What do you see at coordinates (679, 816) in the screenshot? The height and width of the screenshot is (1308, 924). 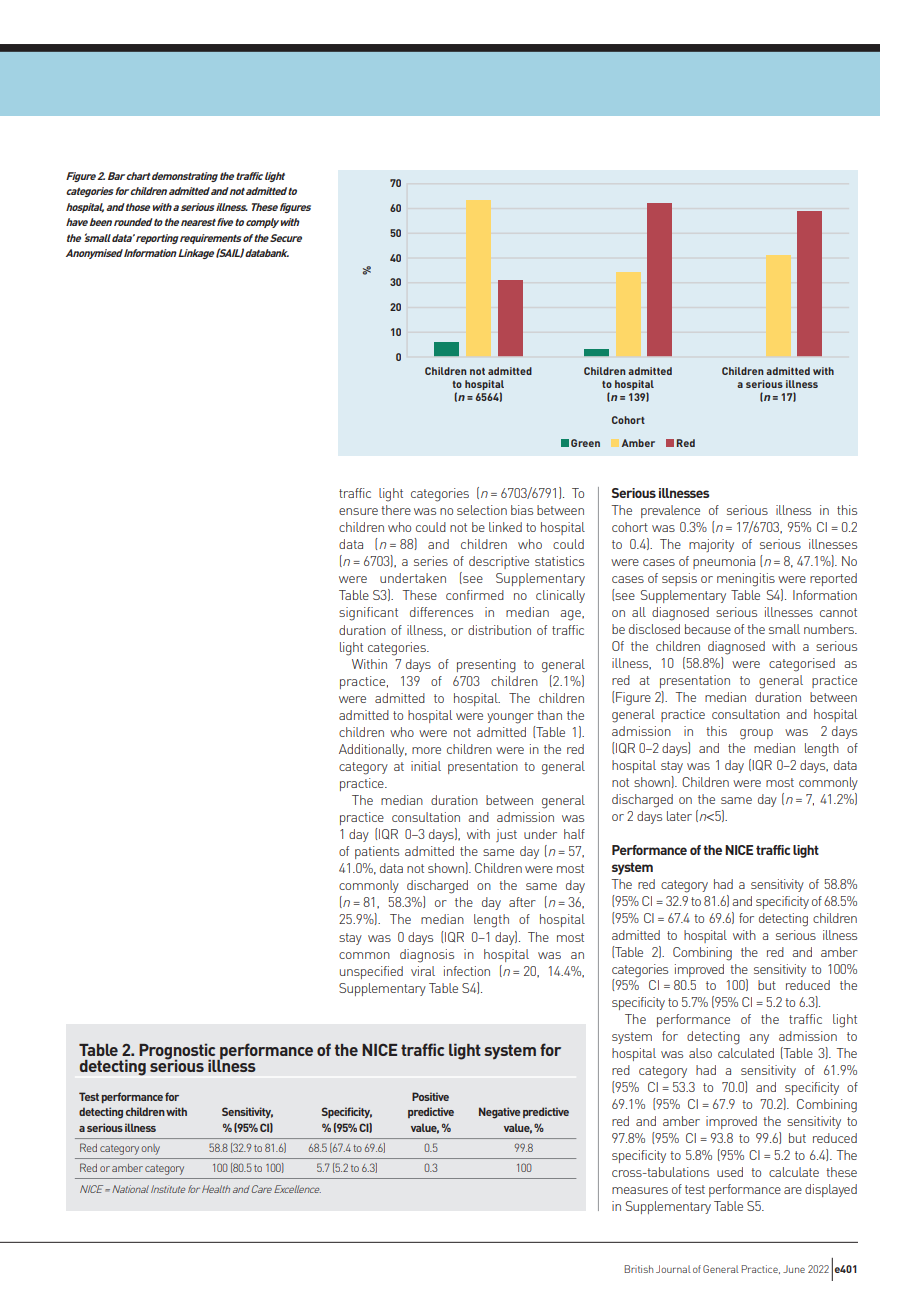 I see `later` at bounding box center [679, 816].
